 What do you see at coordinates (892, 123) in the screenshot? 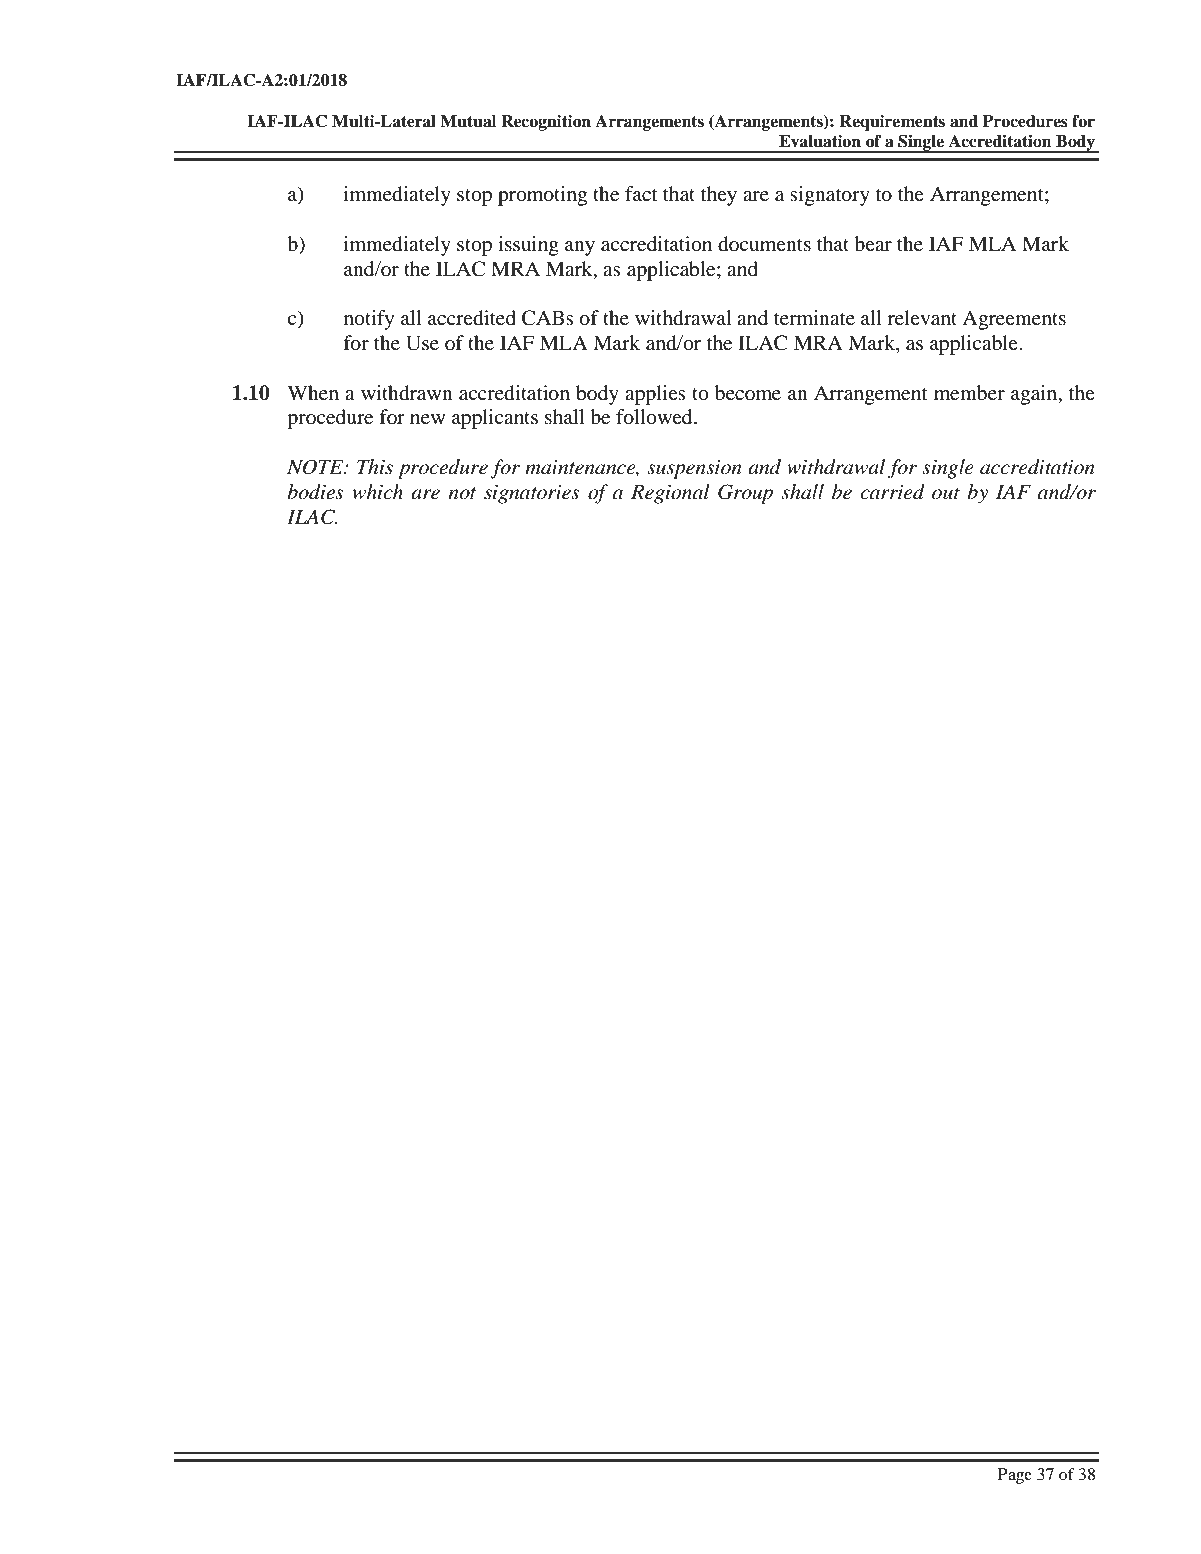
I see `Requirements` at bounding box center [892, 123].
